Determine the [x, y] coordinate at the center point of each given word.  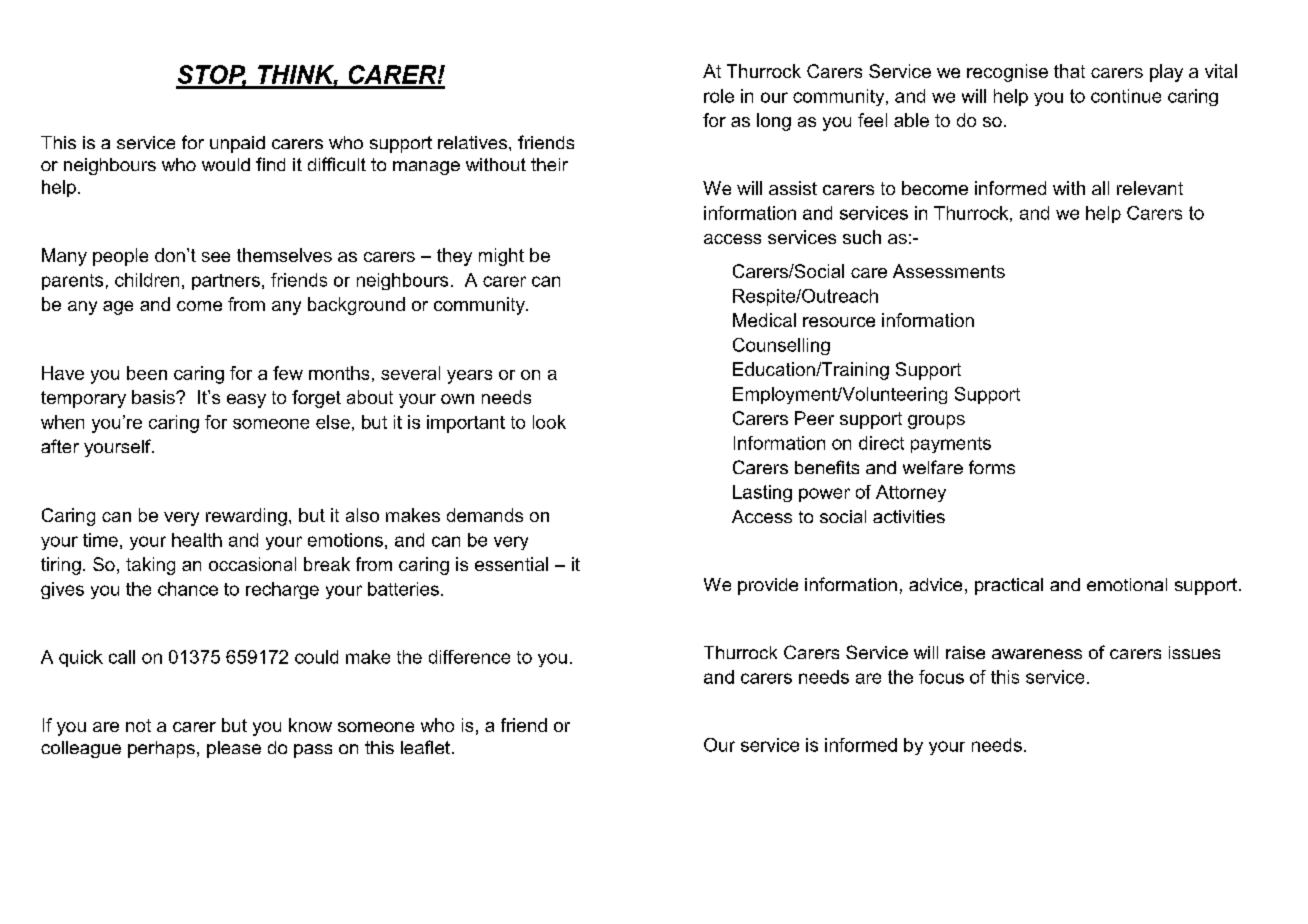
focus [941, 677]
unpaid [237, 144]
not [138, 725]
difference [469, 657]
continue [1126, 96]
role [719, 96]
